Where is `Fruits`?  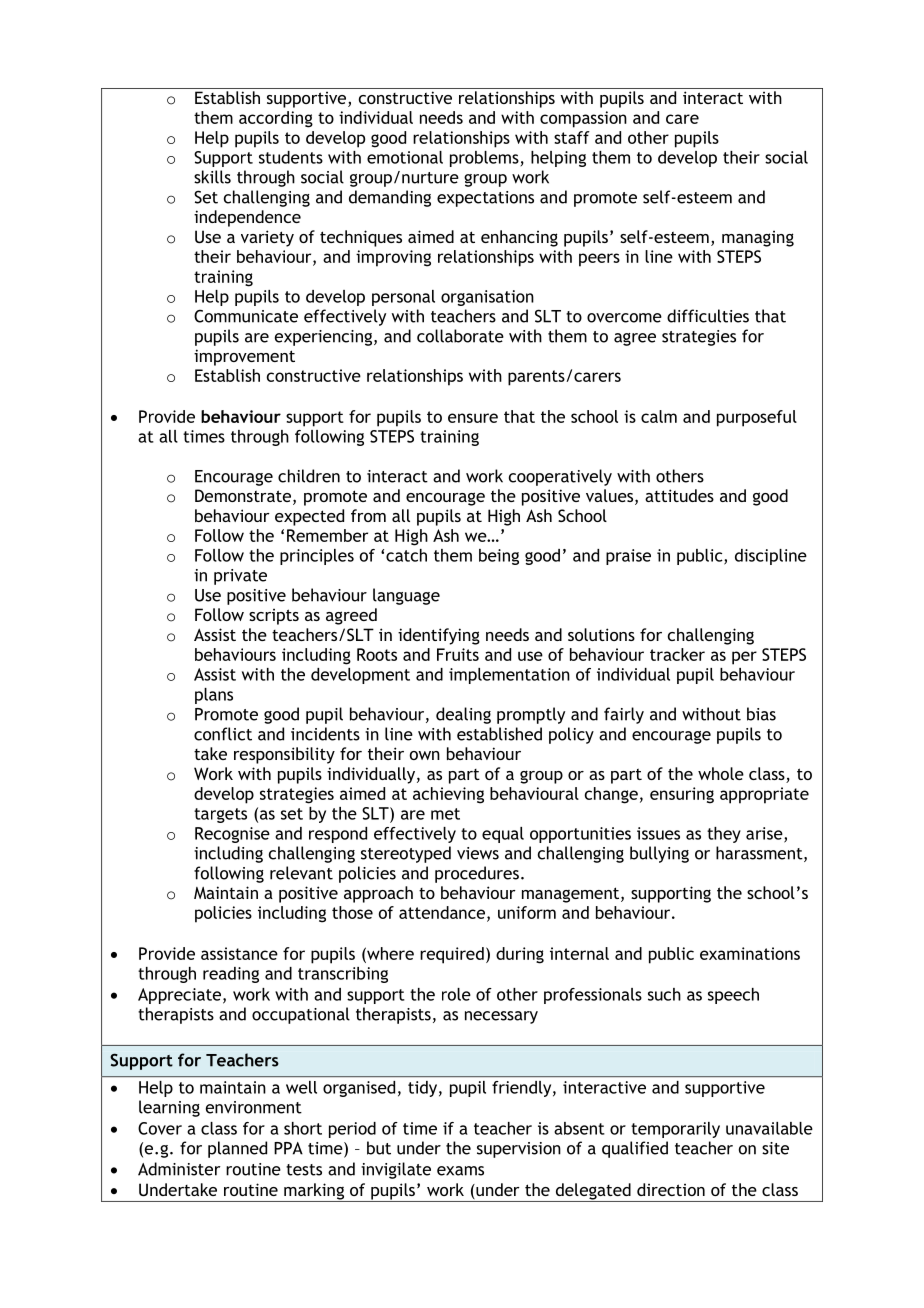
Fruits is located at coordinates (458, 654).
